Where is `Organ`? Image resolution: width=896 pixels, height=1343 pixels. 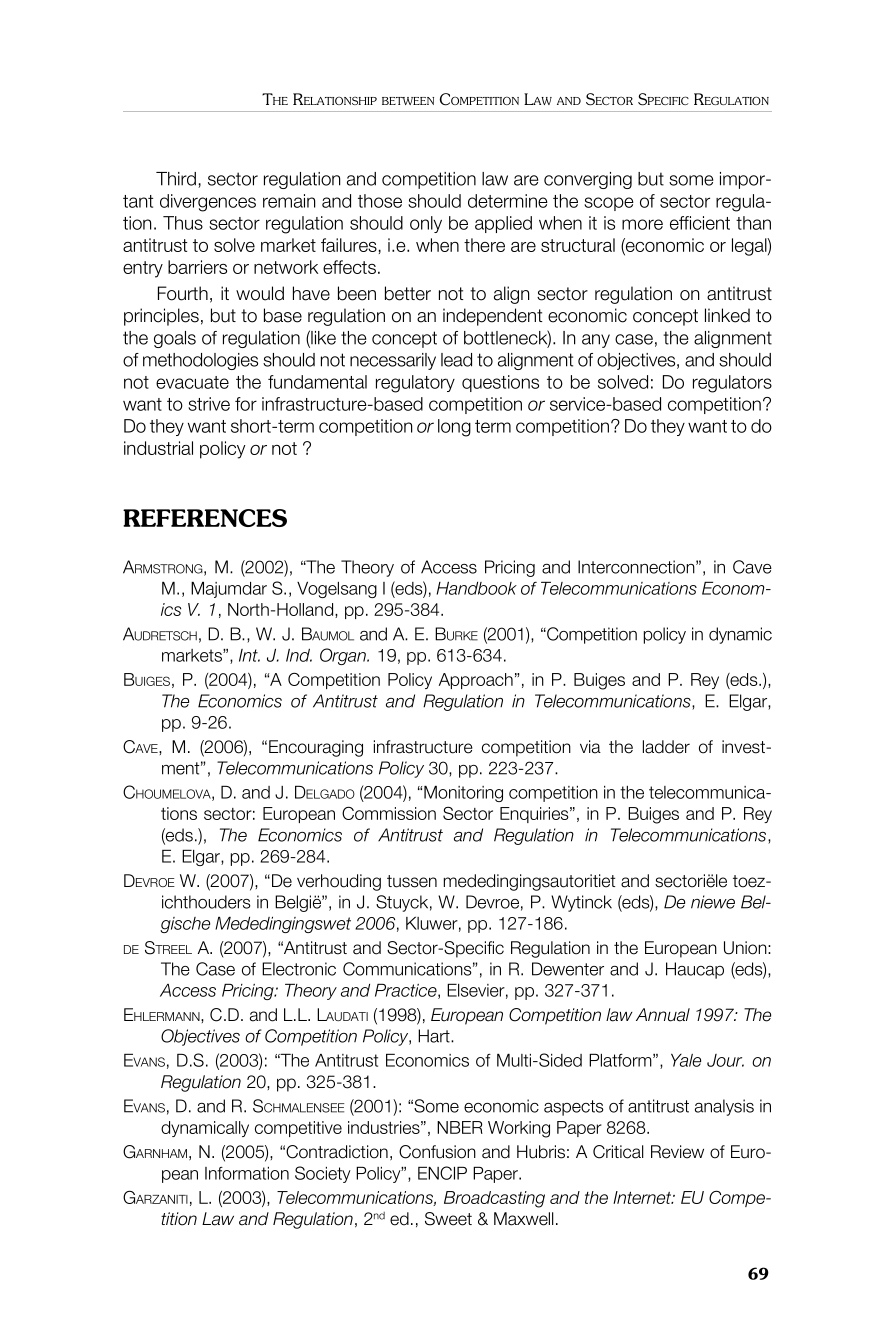 Organ is located at coordinates (344, 656).
